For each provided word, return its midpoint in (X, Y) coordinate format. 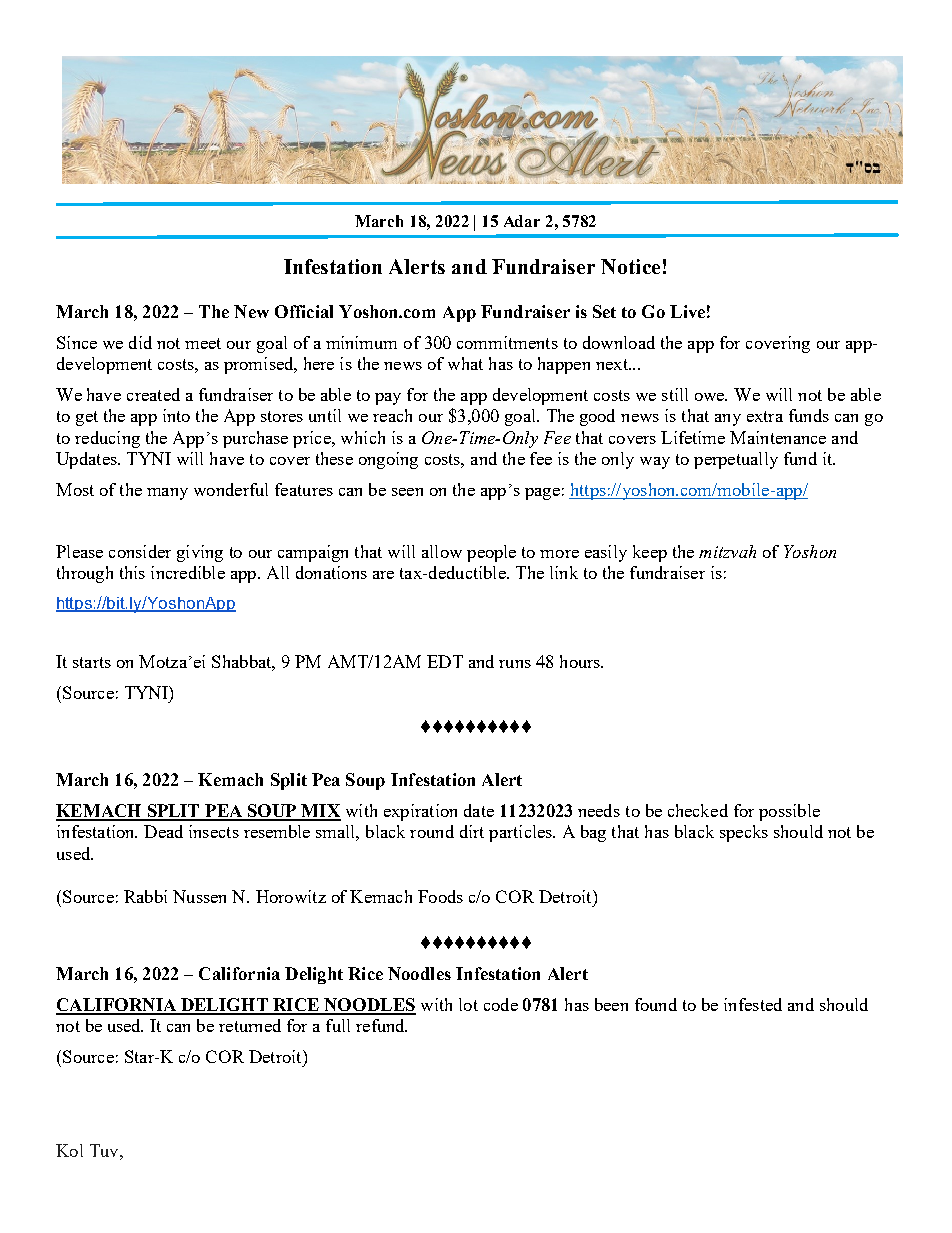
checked (698, 810)
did (140, 342)
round (432, 831)
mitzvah (727, 551)
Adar (522, 221)
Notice (630, 266)
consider (140, 551)
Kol (69, 1150)
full (338, 1025)
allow (442, 551)
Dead (163, 831)
